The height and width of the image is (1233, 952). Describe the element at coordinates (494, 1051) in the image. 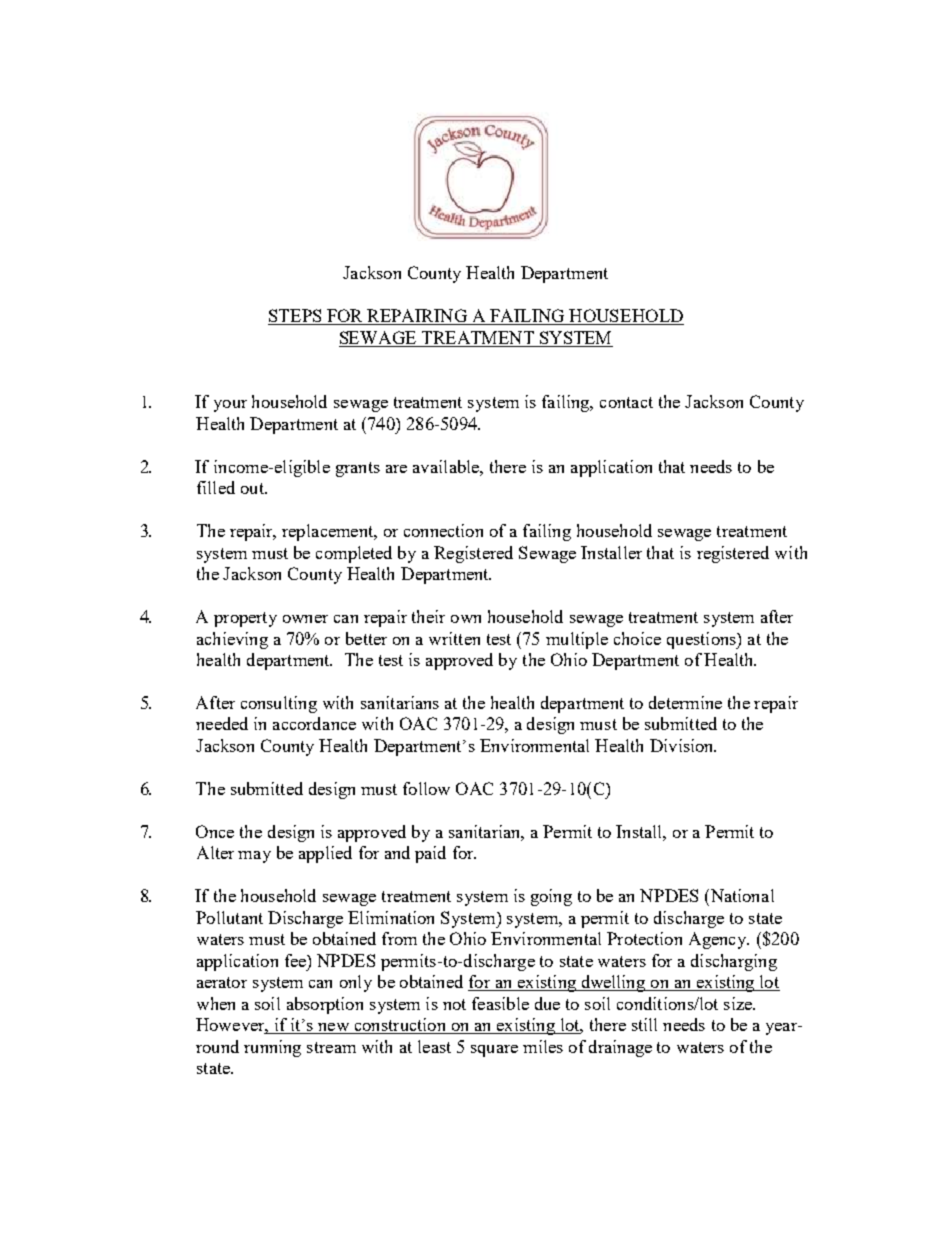

I see `square` at that location.
